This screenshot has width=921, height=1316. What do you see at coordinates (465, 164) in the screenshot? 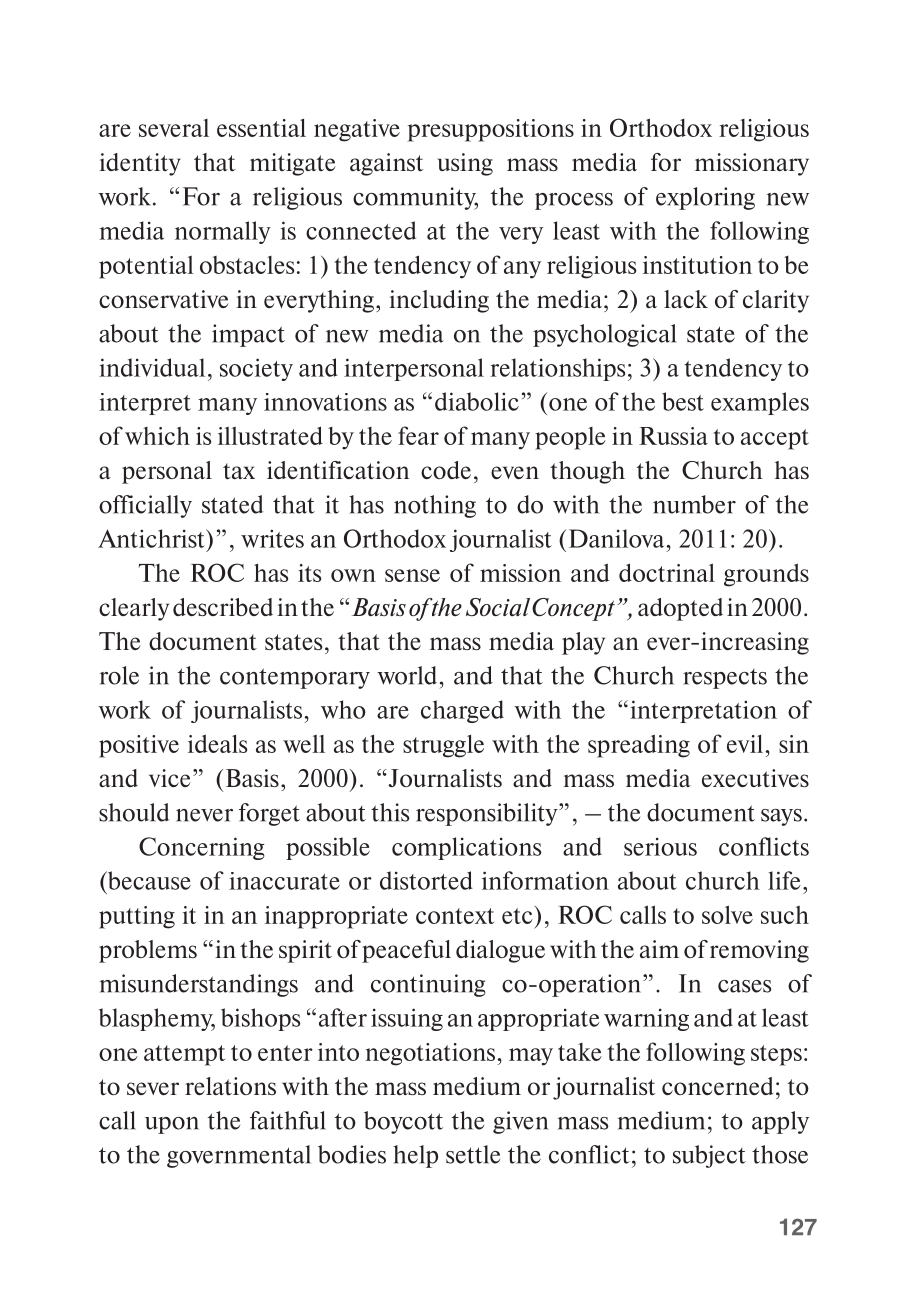
I see `using` at bounding box center [465, 164].
